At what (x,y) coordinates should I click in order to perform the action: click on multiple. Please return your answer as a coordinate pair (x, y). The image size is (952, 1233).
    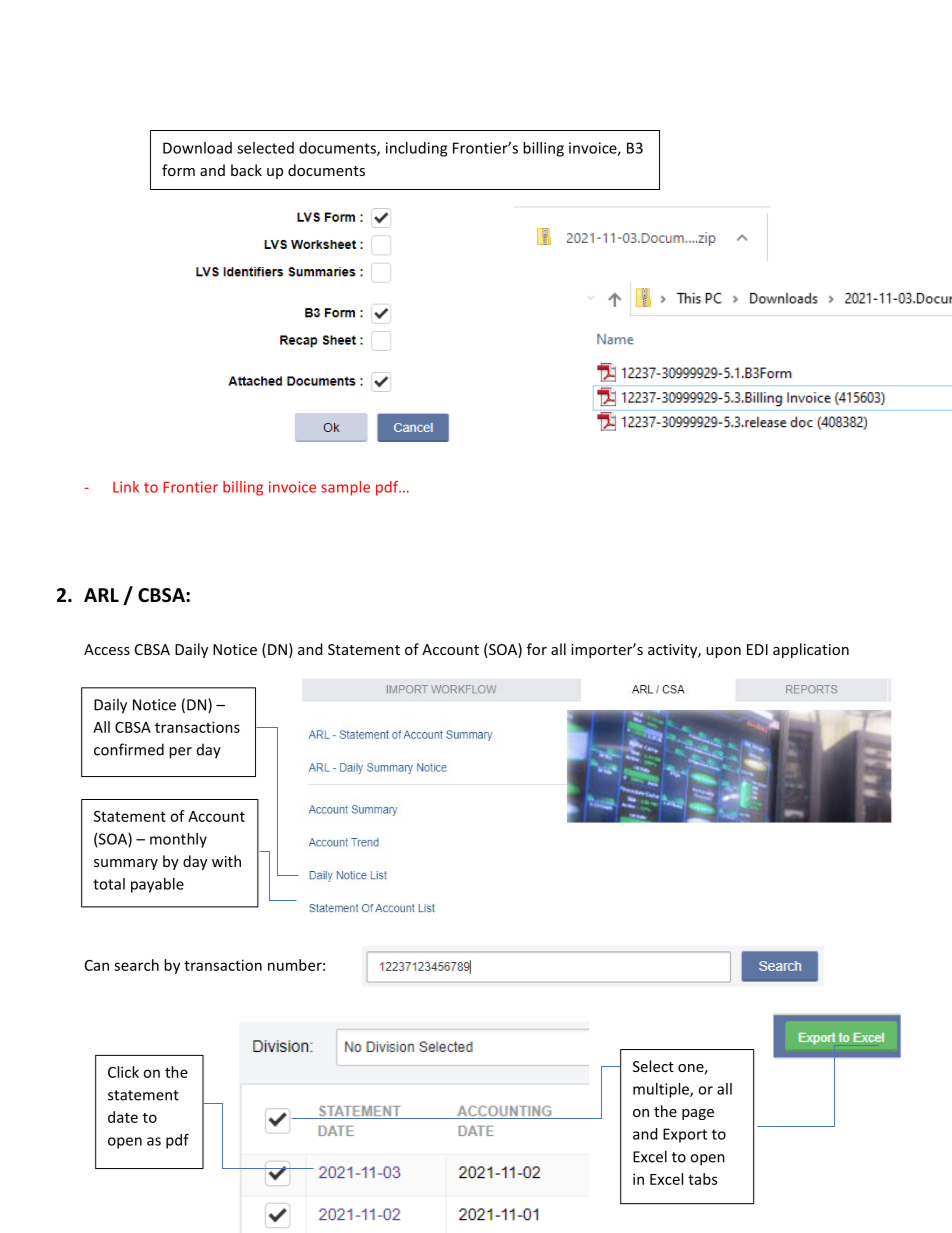
    Looking at the image, I should click on (662, 1090).
